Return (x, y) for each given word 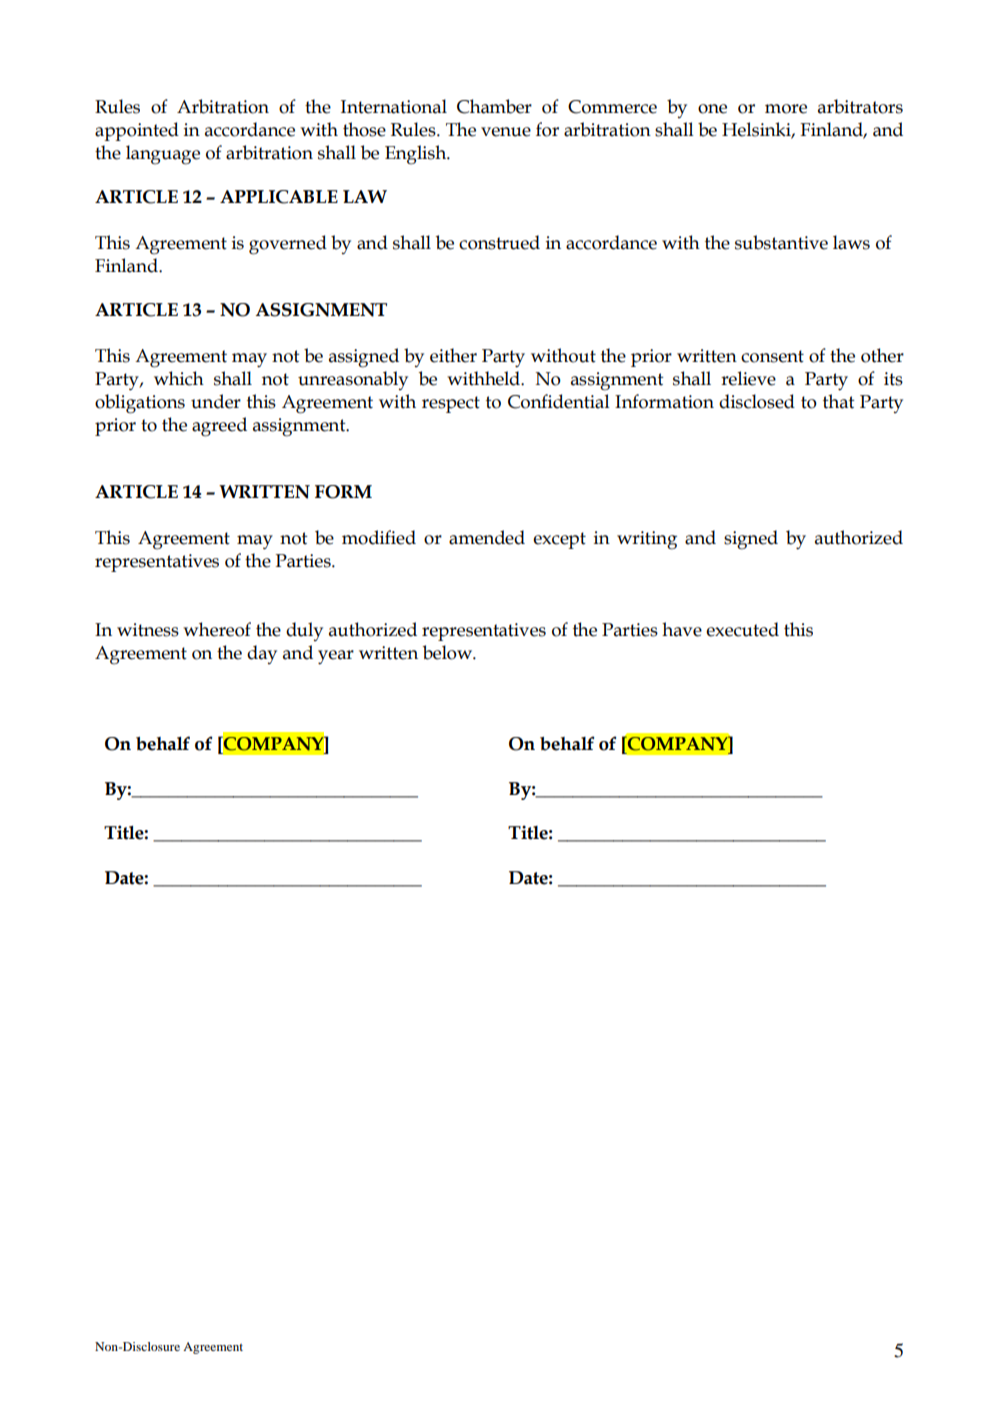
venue (506, 132)
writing (647, 540)
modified (379, 537)
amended (487, 537)
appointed (137, 131)
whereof (217, 629)
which (179, 378)
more (786, 109)
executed (742, 629)
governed (288, 245)
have (682, 629)
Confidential (559, 401)
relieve (748, 378)
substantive (781, 242)
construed (499, 242)
